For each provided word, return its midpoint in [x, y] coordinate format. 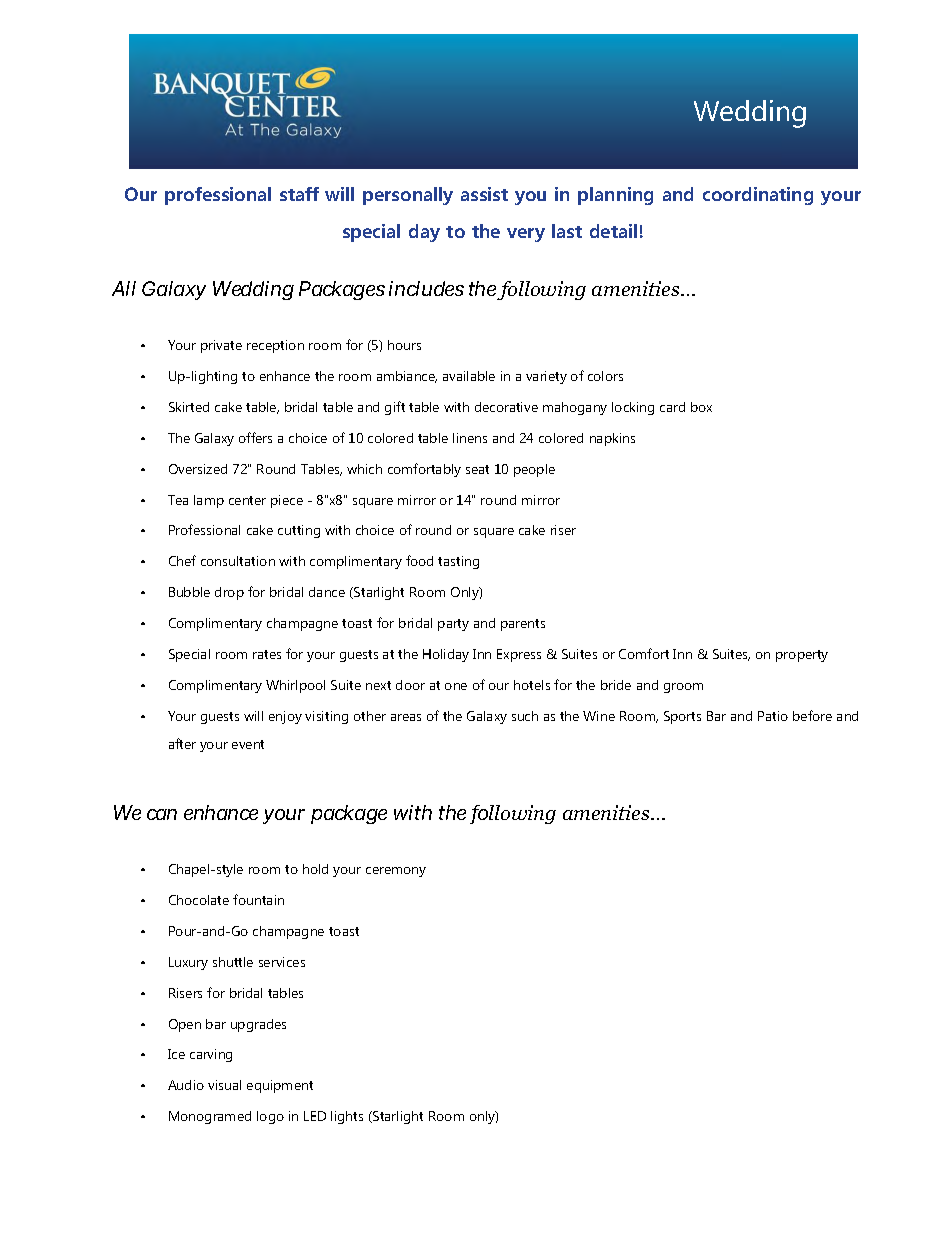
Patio [773, 716]
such [525, 716]
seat [477, 469]
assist [484, 194]
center [247, 500]
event [248, 744]
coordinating [758, 196]
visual [224, 1085]
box [701, 407]
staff [299, 194]
